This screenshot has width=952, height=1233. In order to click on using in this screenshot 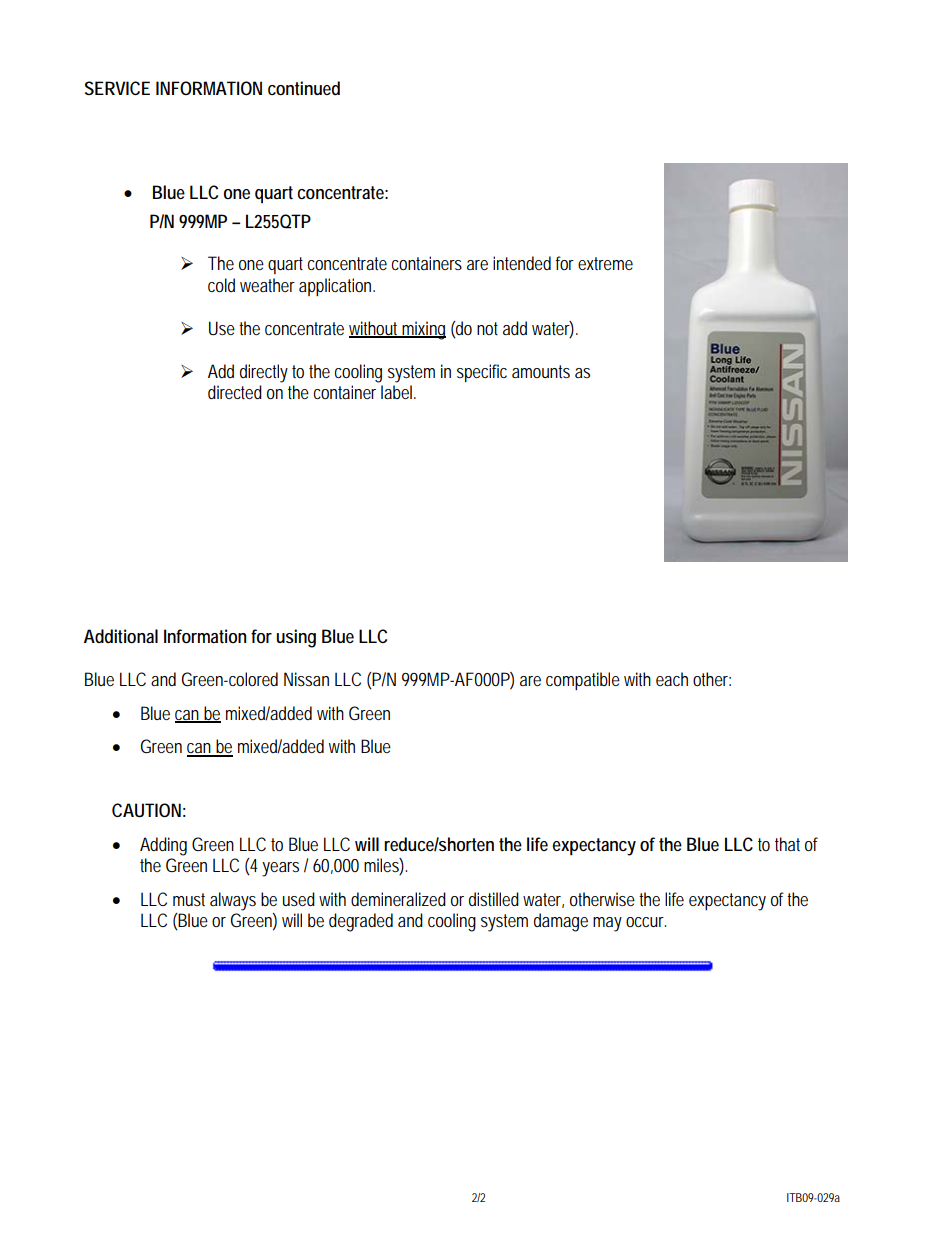, I will do `click(296, 638)`.
